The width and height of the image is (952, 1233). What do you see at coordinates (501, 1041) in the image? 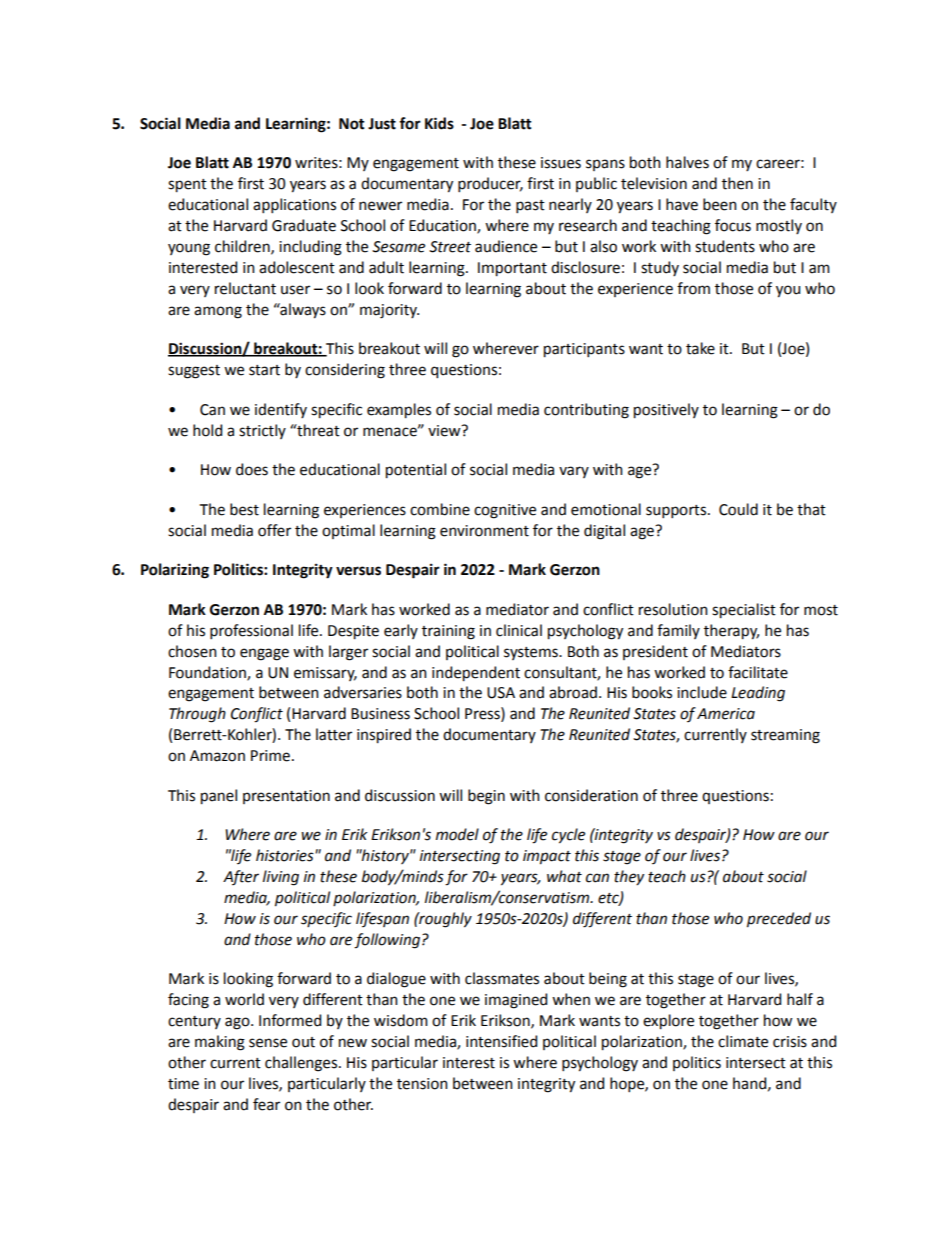
I see `intensified` at bounding box center [501, 1041].
